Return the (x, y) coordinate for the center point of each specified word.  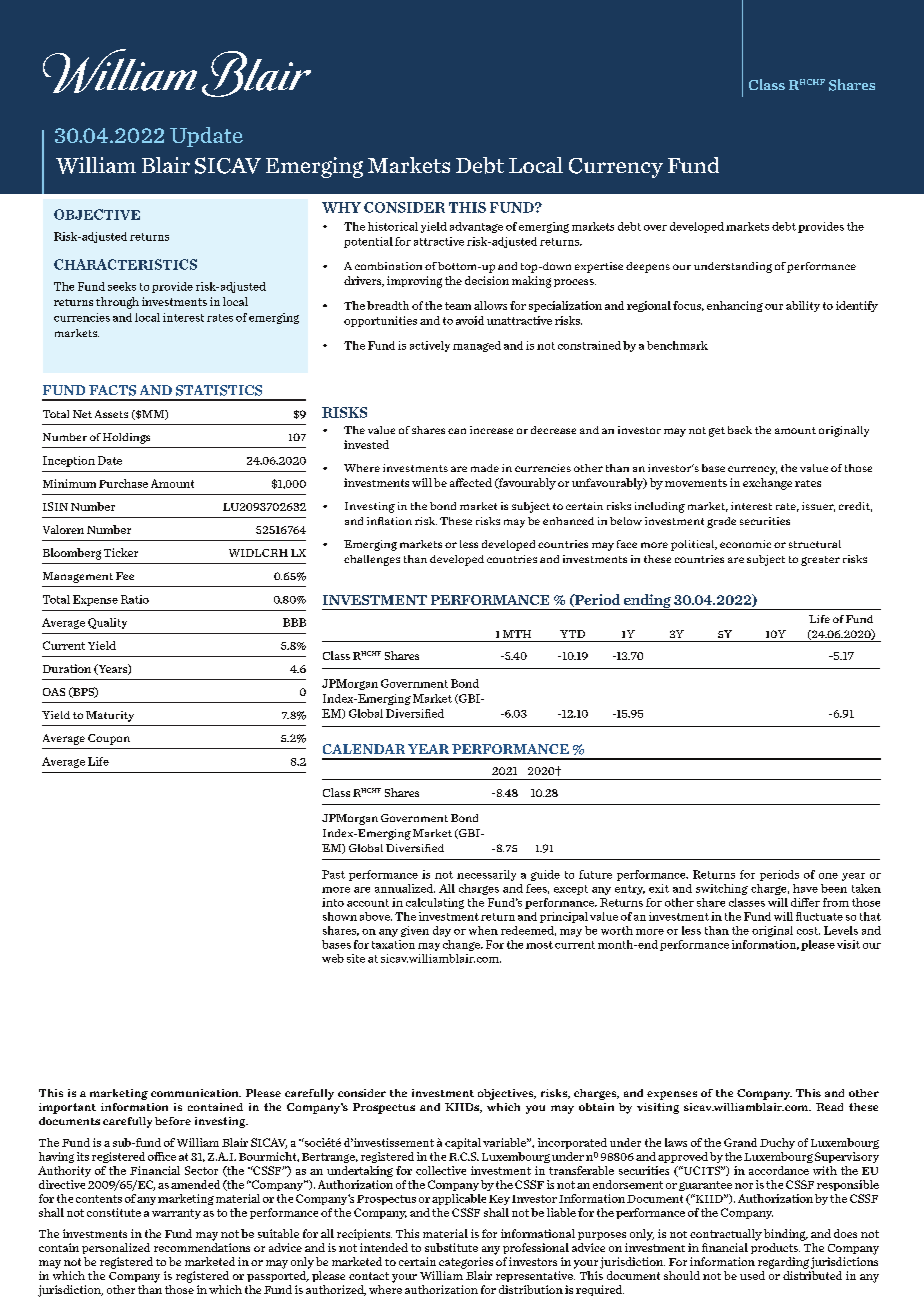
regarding (783, 1263)
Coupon (109, 739)
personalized (116, 1248)
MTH (517, 634)
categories (466, 1263)
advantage (476, 227)
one (828, 876)
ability (803, 306)
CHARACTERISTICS (125, 264)
